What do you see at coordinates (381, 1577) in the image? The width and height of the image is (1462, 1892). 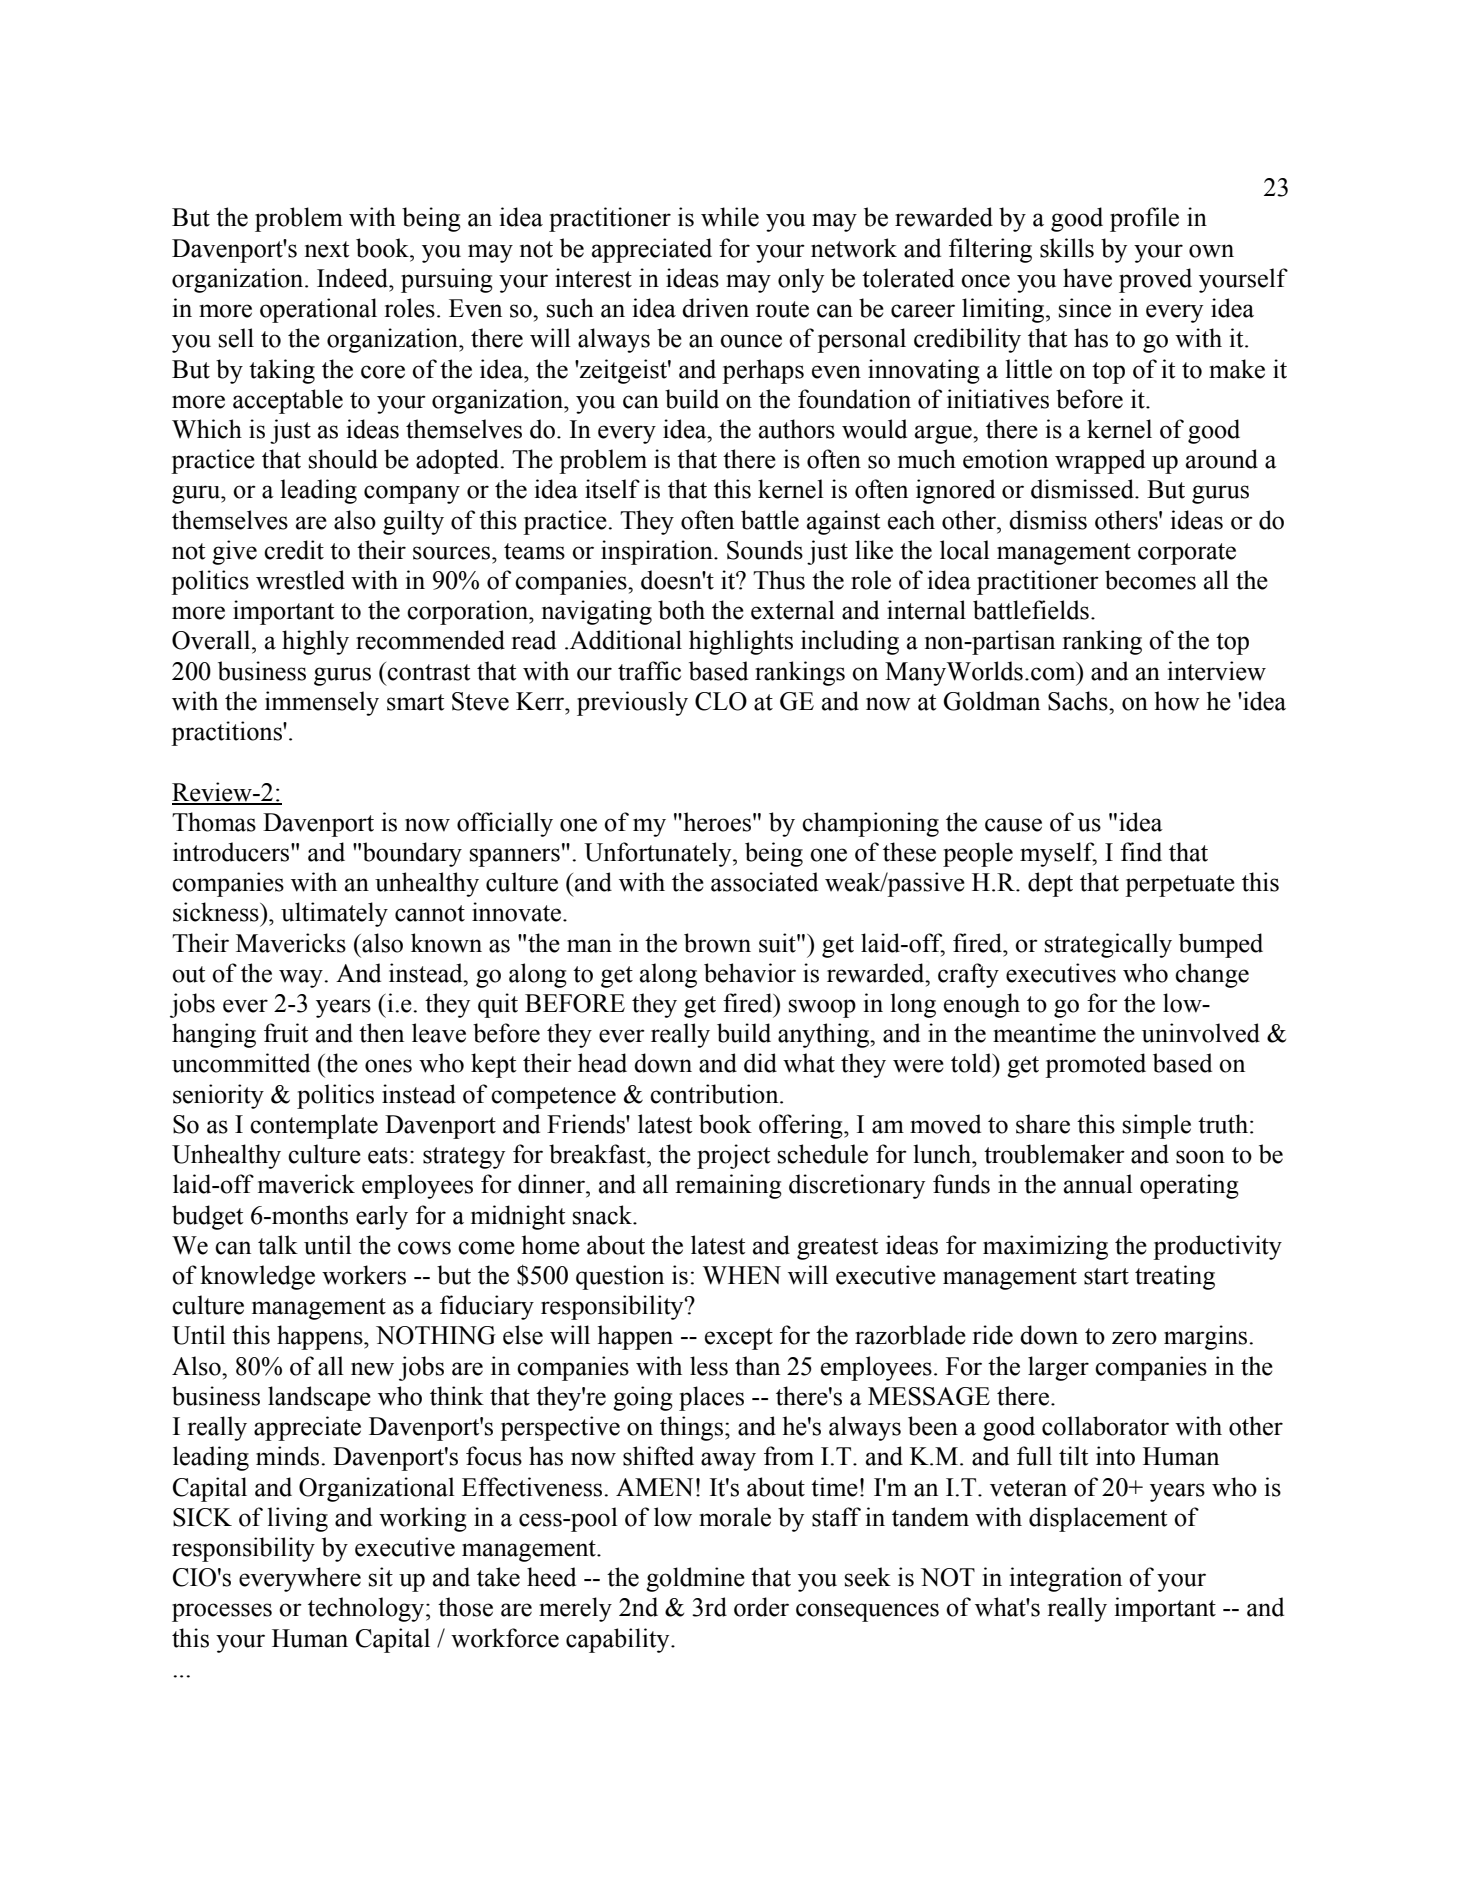 I see `sit` at bounding box center [381, 1577].
